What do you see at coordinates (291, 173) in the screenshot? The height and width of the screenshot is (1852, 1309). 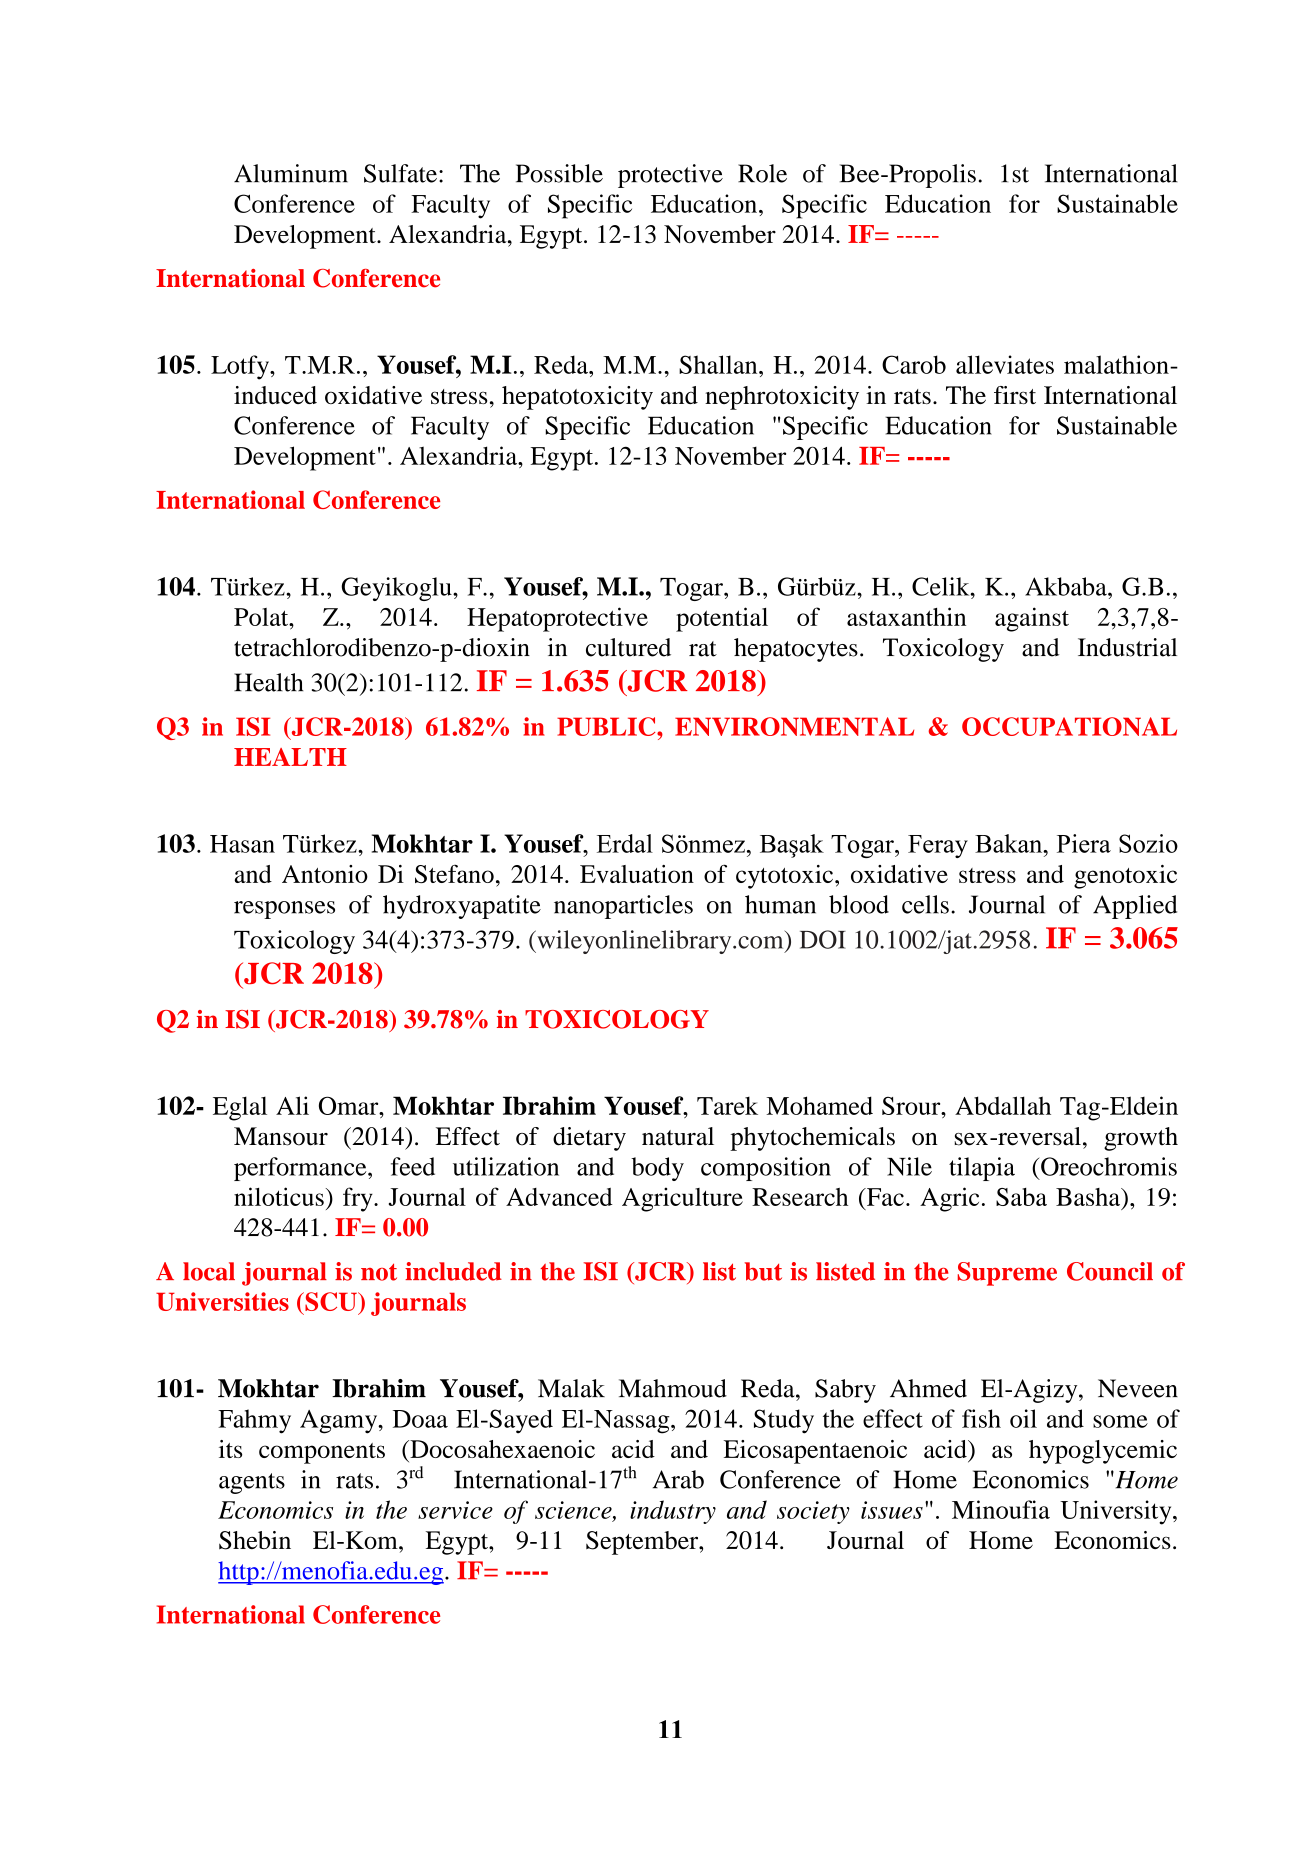 I see `Aluminum` at bounding box center [291, 173].
